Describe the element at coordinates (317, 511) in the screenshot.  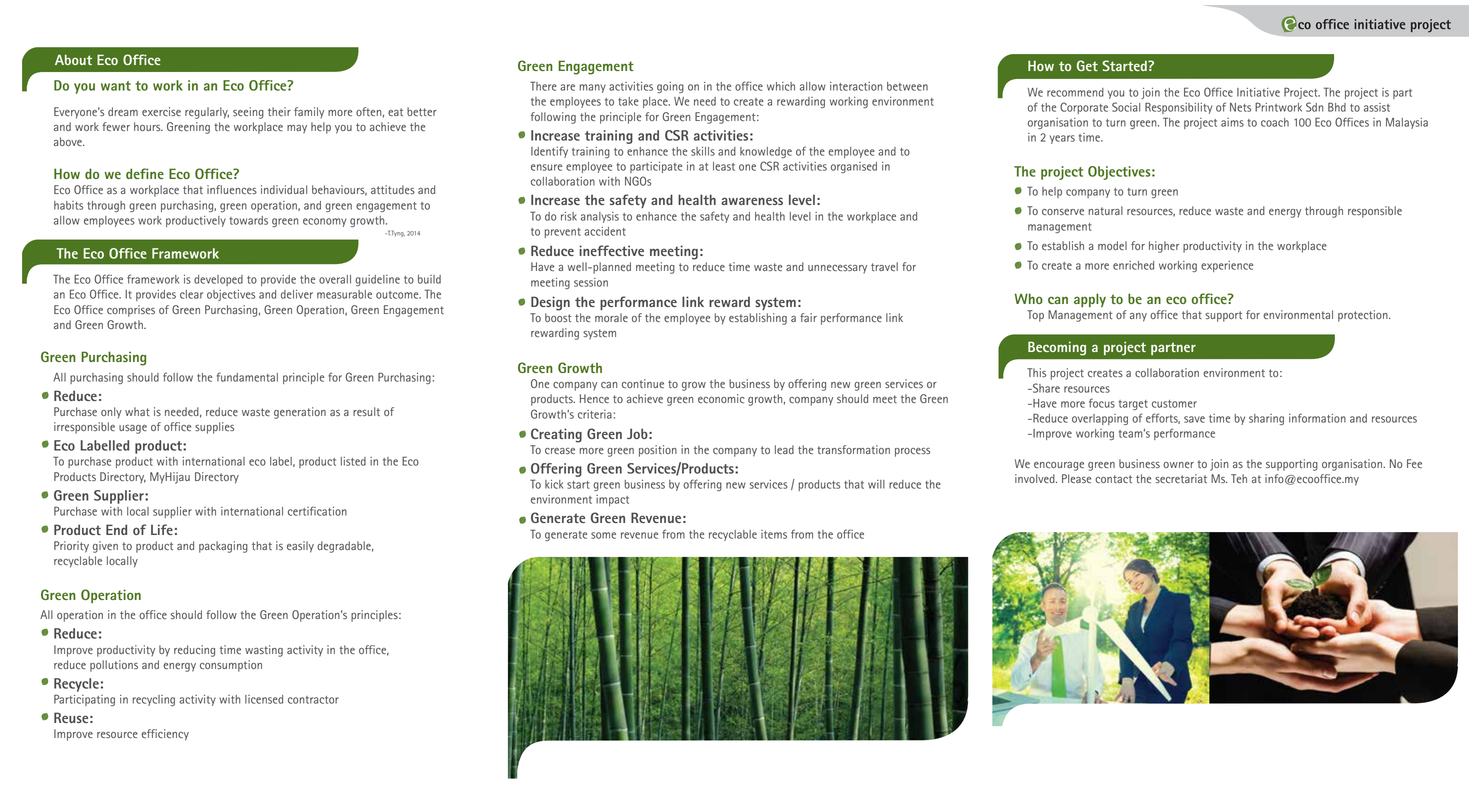
I see `certification` at that location.
